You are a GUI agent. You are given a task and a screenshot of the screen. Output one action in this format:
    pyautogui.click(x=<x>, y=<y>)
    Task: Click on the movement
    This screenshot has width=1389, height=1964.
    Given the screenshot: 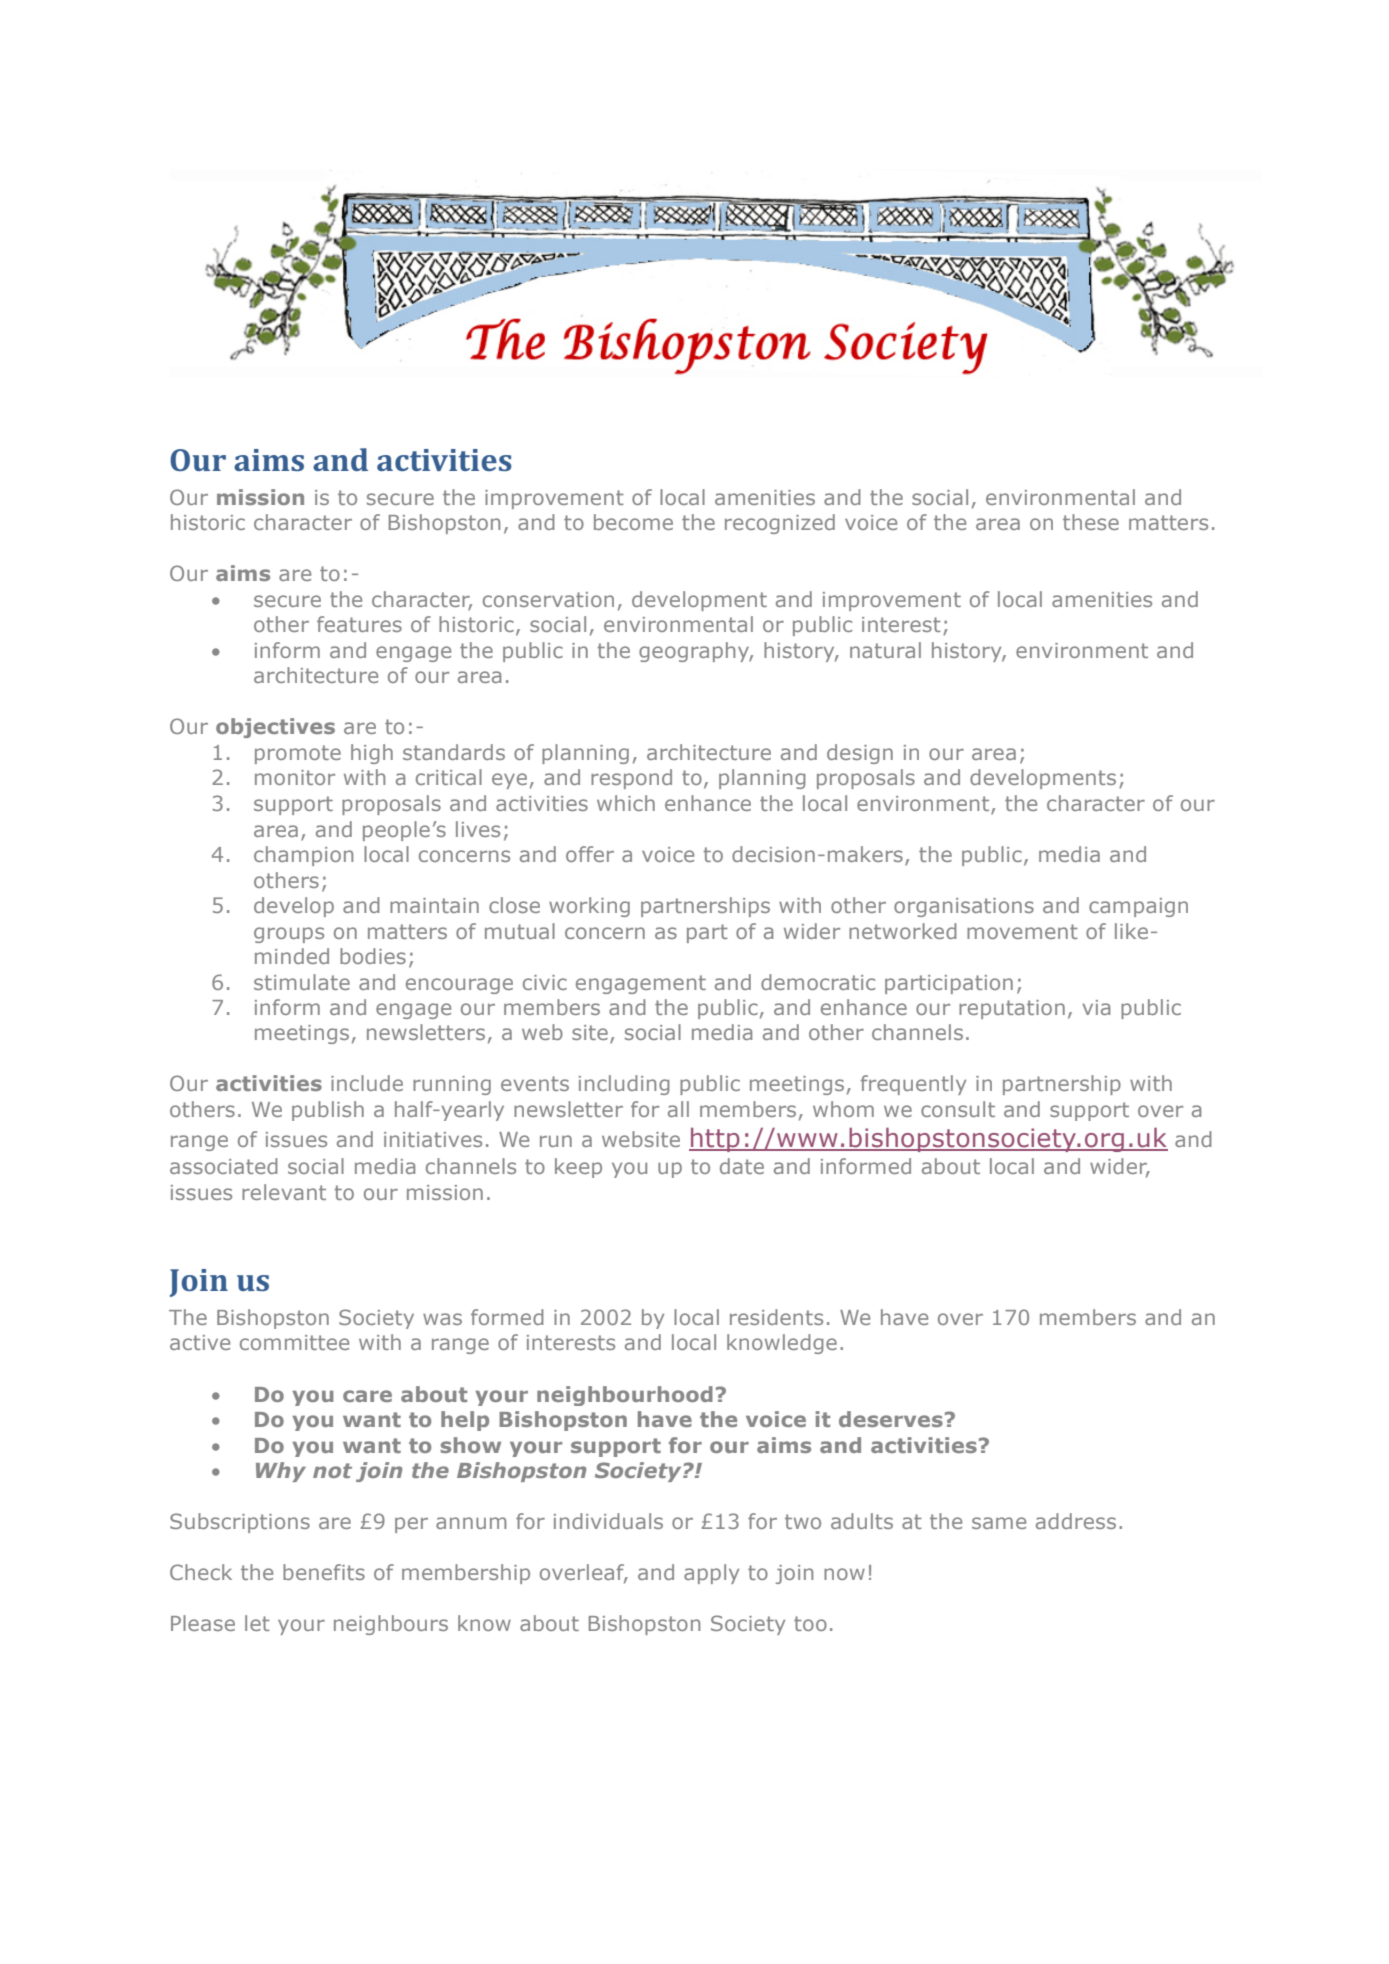 What is the action you would take?
    pyautogui.click(x=1022, y=931)
